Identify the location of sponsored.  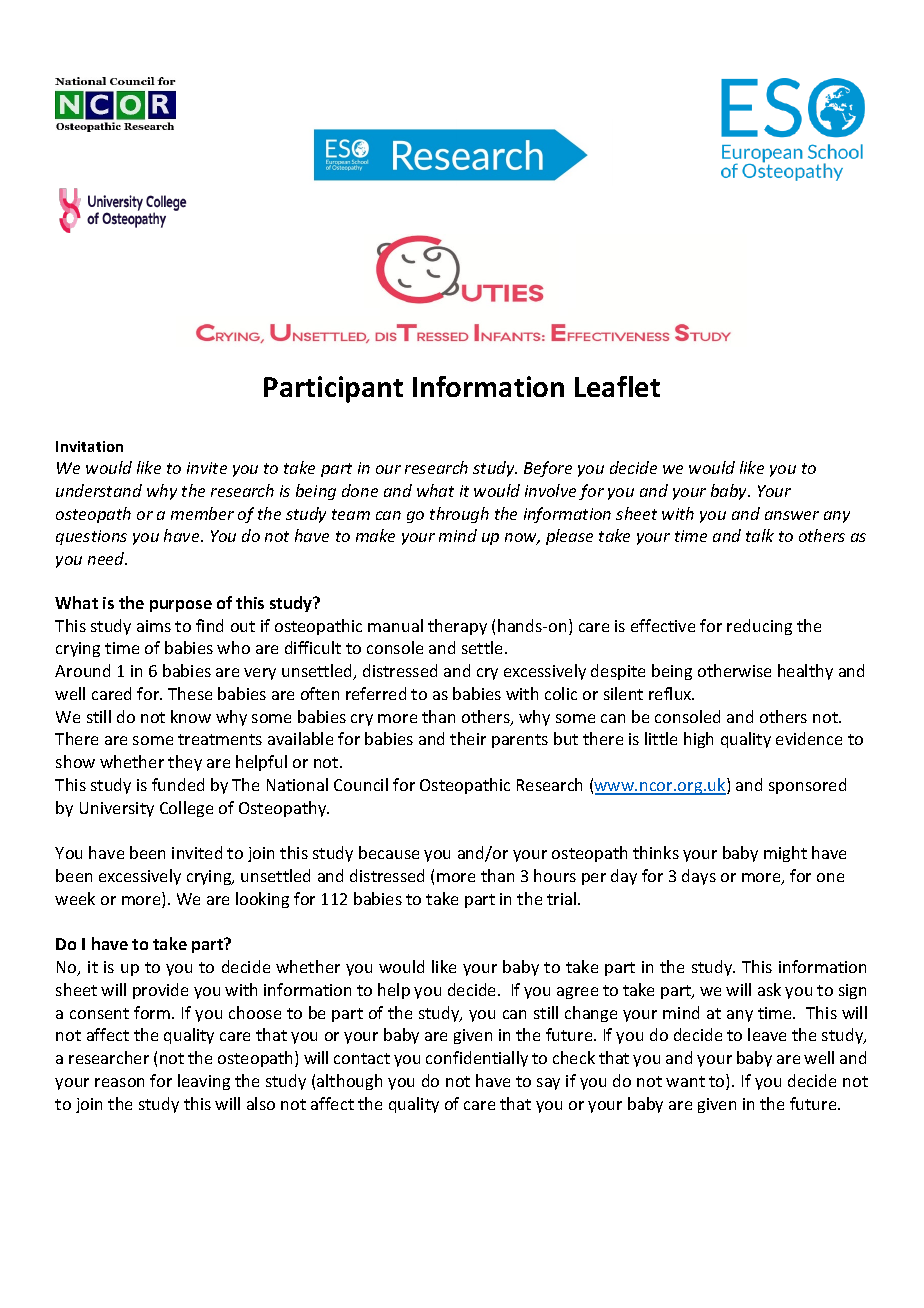
(807, 786).
